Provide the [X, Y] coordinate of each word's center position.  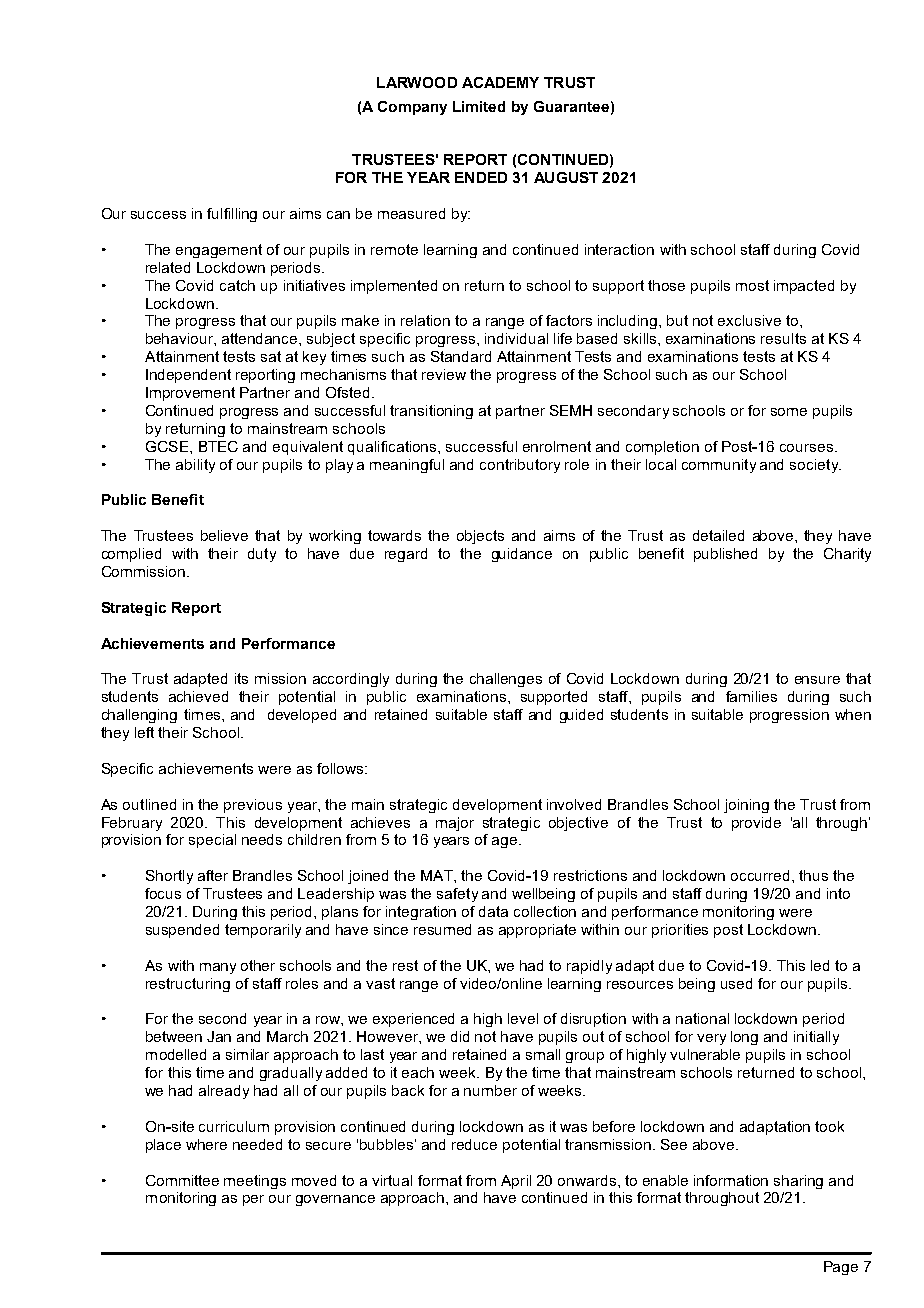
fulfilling [232, 215]
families [751, 696]
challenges [506, 680]
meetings [255, 1182]
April [516, 1182]
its [241, 678]
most [752, 285]
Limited [479, 106]
